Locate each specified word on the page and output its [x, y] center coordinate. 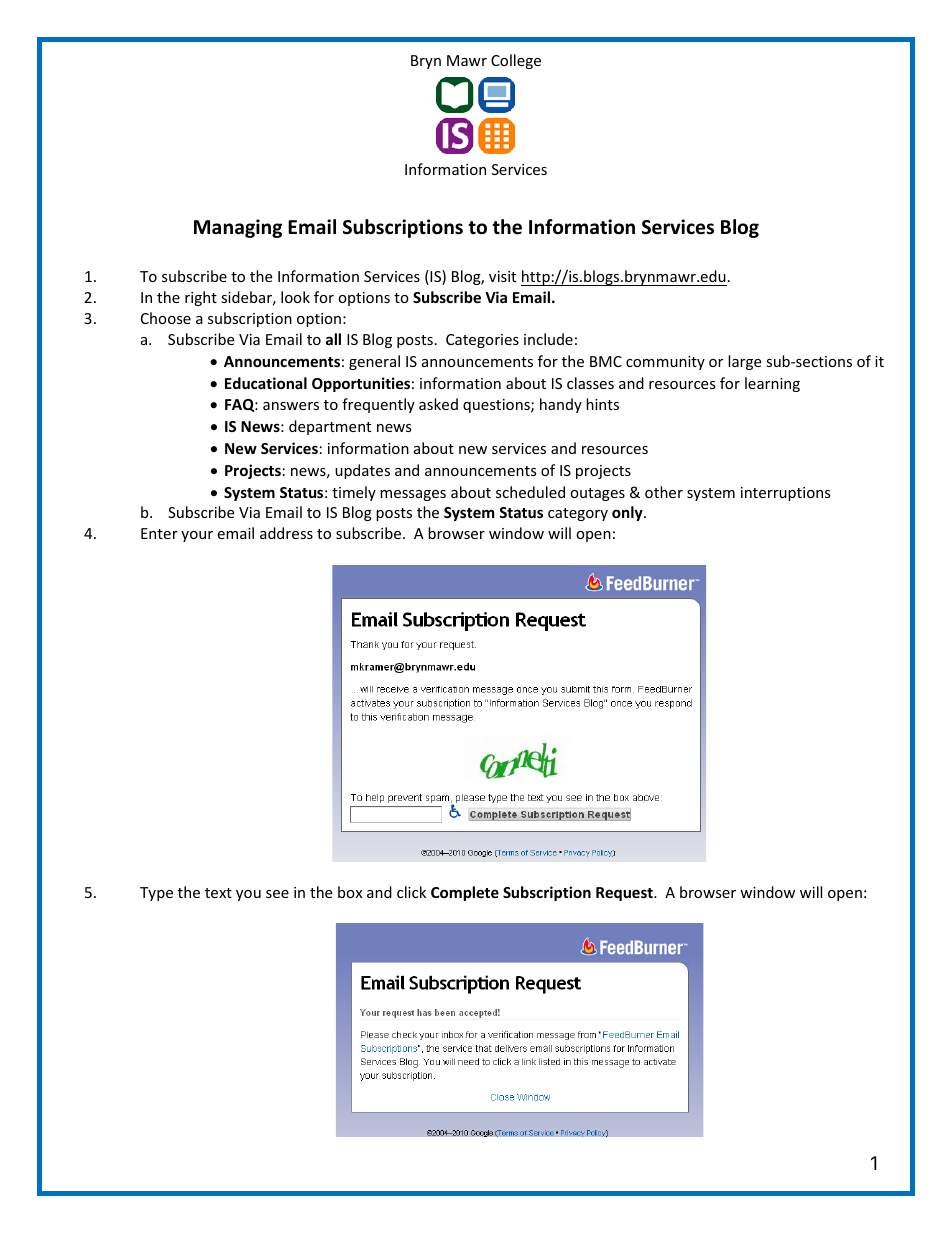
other [664, 492]
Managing [238, 228]
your [197, 536]
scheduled [530, 492]
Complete [465, 893]
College [516, 61]
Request [625, 894]
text [218, 893]
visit [502, 276]
